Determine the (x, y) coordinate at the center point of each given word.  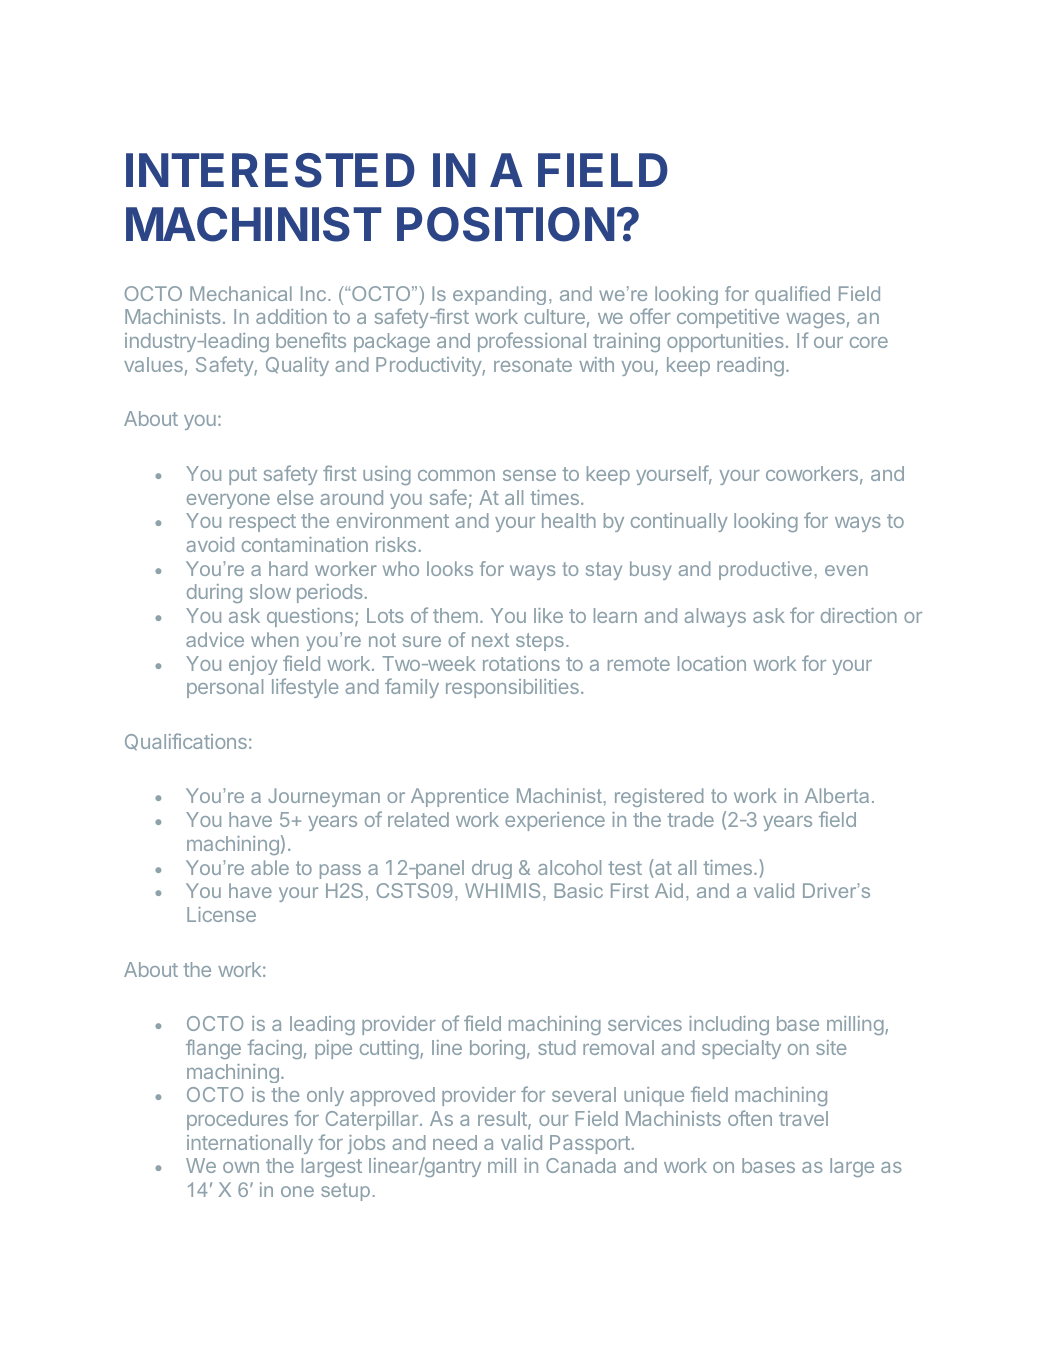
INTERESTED (270, 170)
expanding (499, 295)
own (241, 1167)
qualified (792, 295)
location (712, 663)
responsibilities (512, 688)
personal (225, 688)
